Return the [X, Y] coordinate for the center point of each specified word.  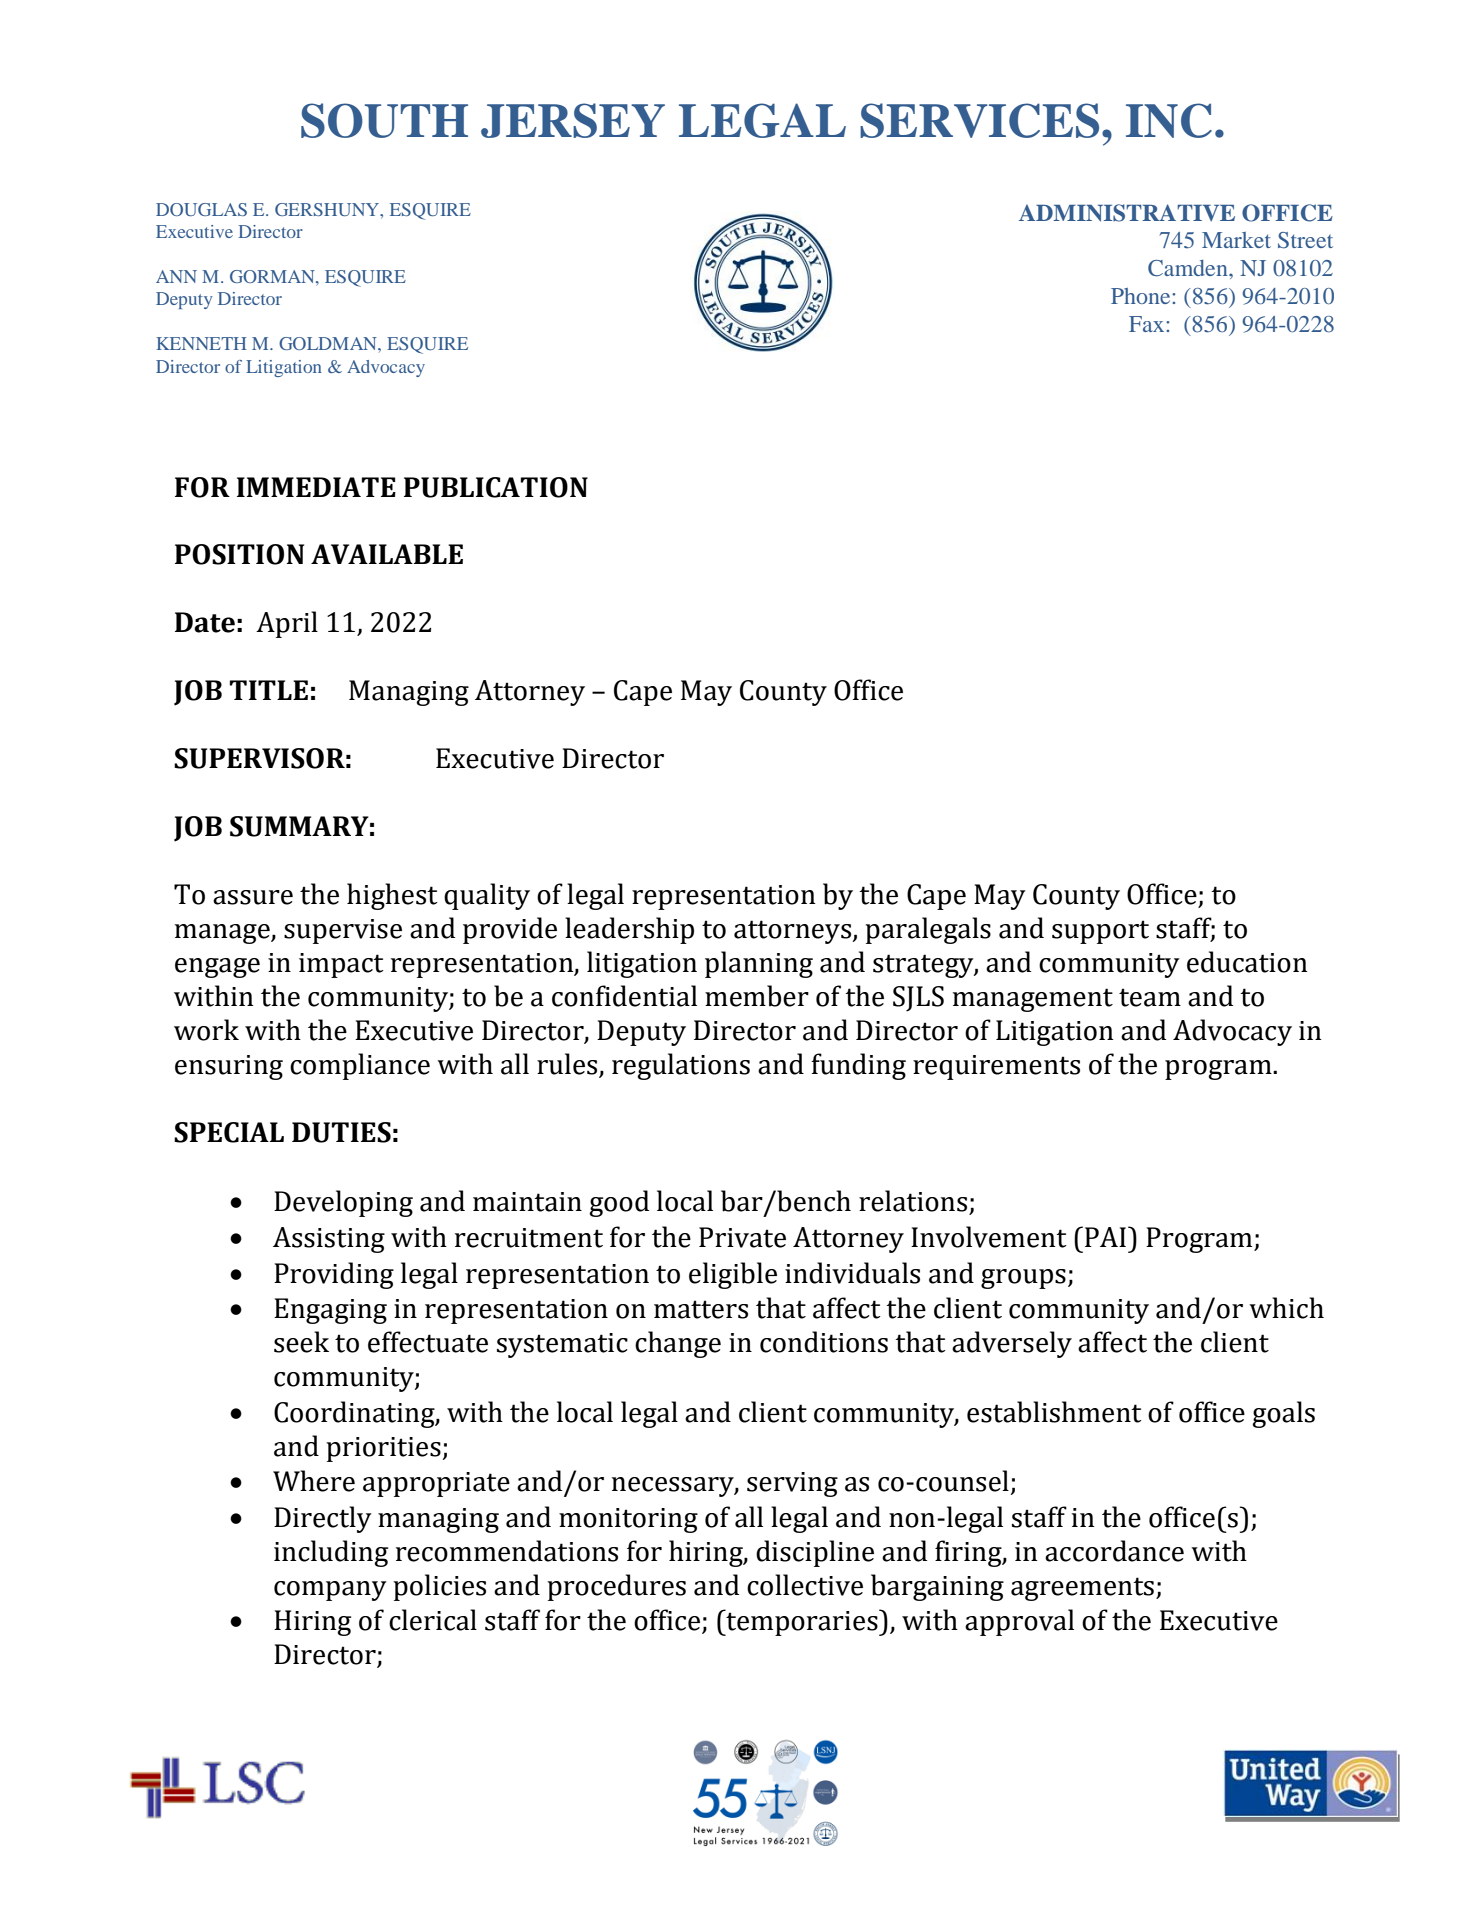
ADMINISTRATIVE [1127, 213]
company [330, 1591]
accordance [1114, 1551]
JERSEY [573, 120]
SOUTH [384, 120]
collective [805, 1585]
